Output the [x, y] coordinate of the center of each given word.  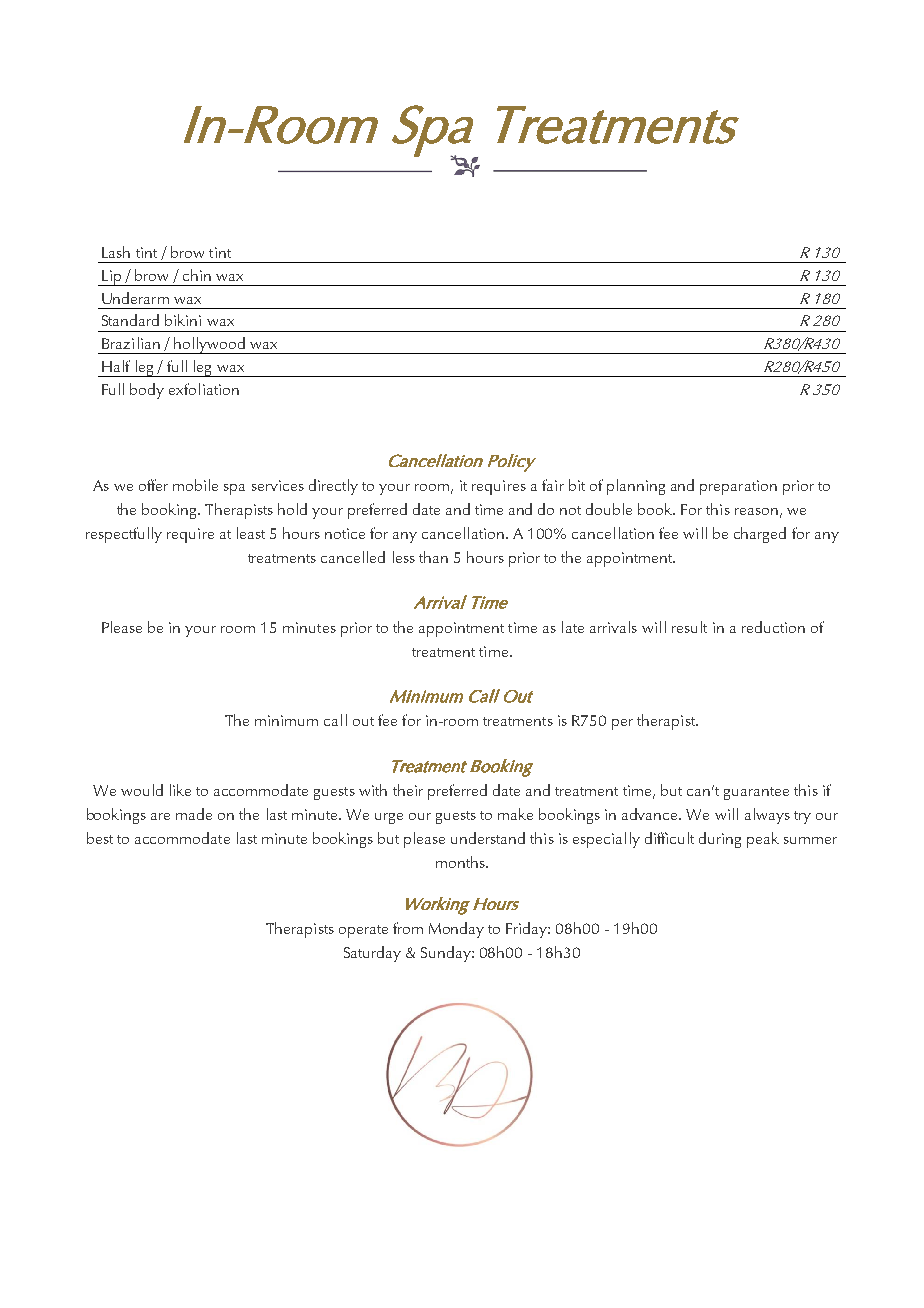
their [408, 790]
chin [197, 275]
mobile [195, 485]
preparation [738, 487]
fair [553, 485]
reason [756, 511]
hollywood [209, 345]
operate [363, 931]
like [180, 790]
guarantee [756, 793]
